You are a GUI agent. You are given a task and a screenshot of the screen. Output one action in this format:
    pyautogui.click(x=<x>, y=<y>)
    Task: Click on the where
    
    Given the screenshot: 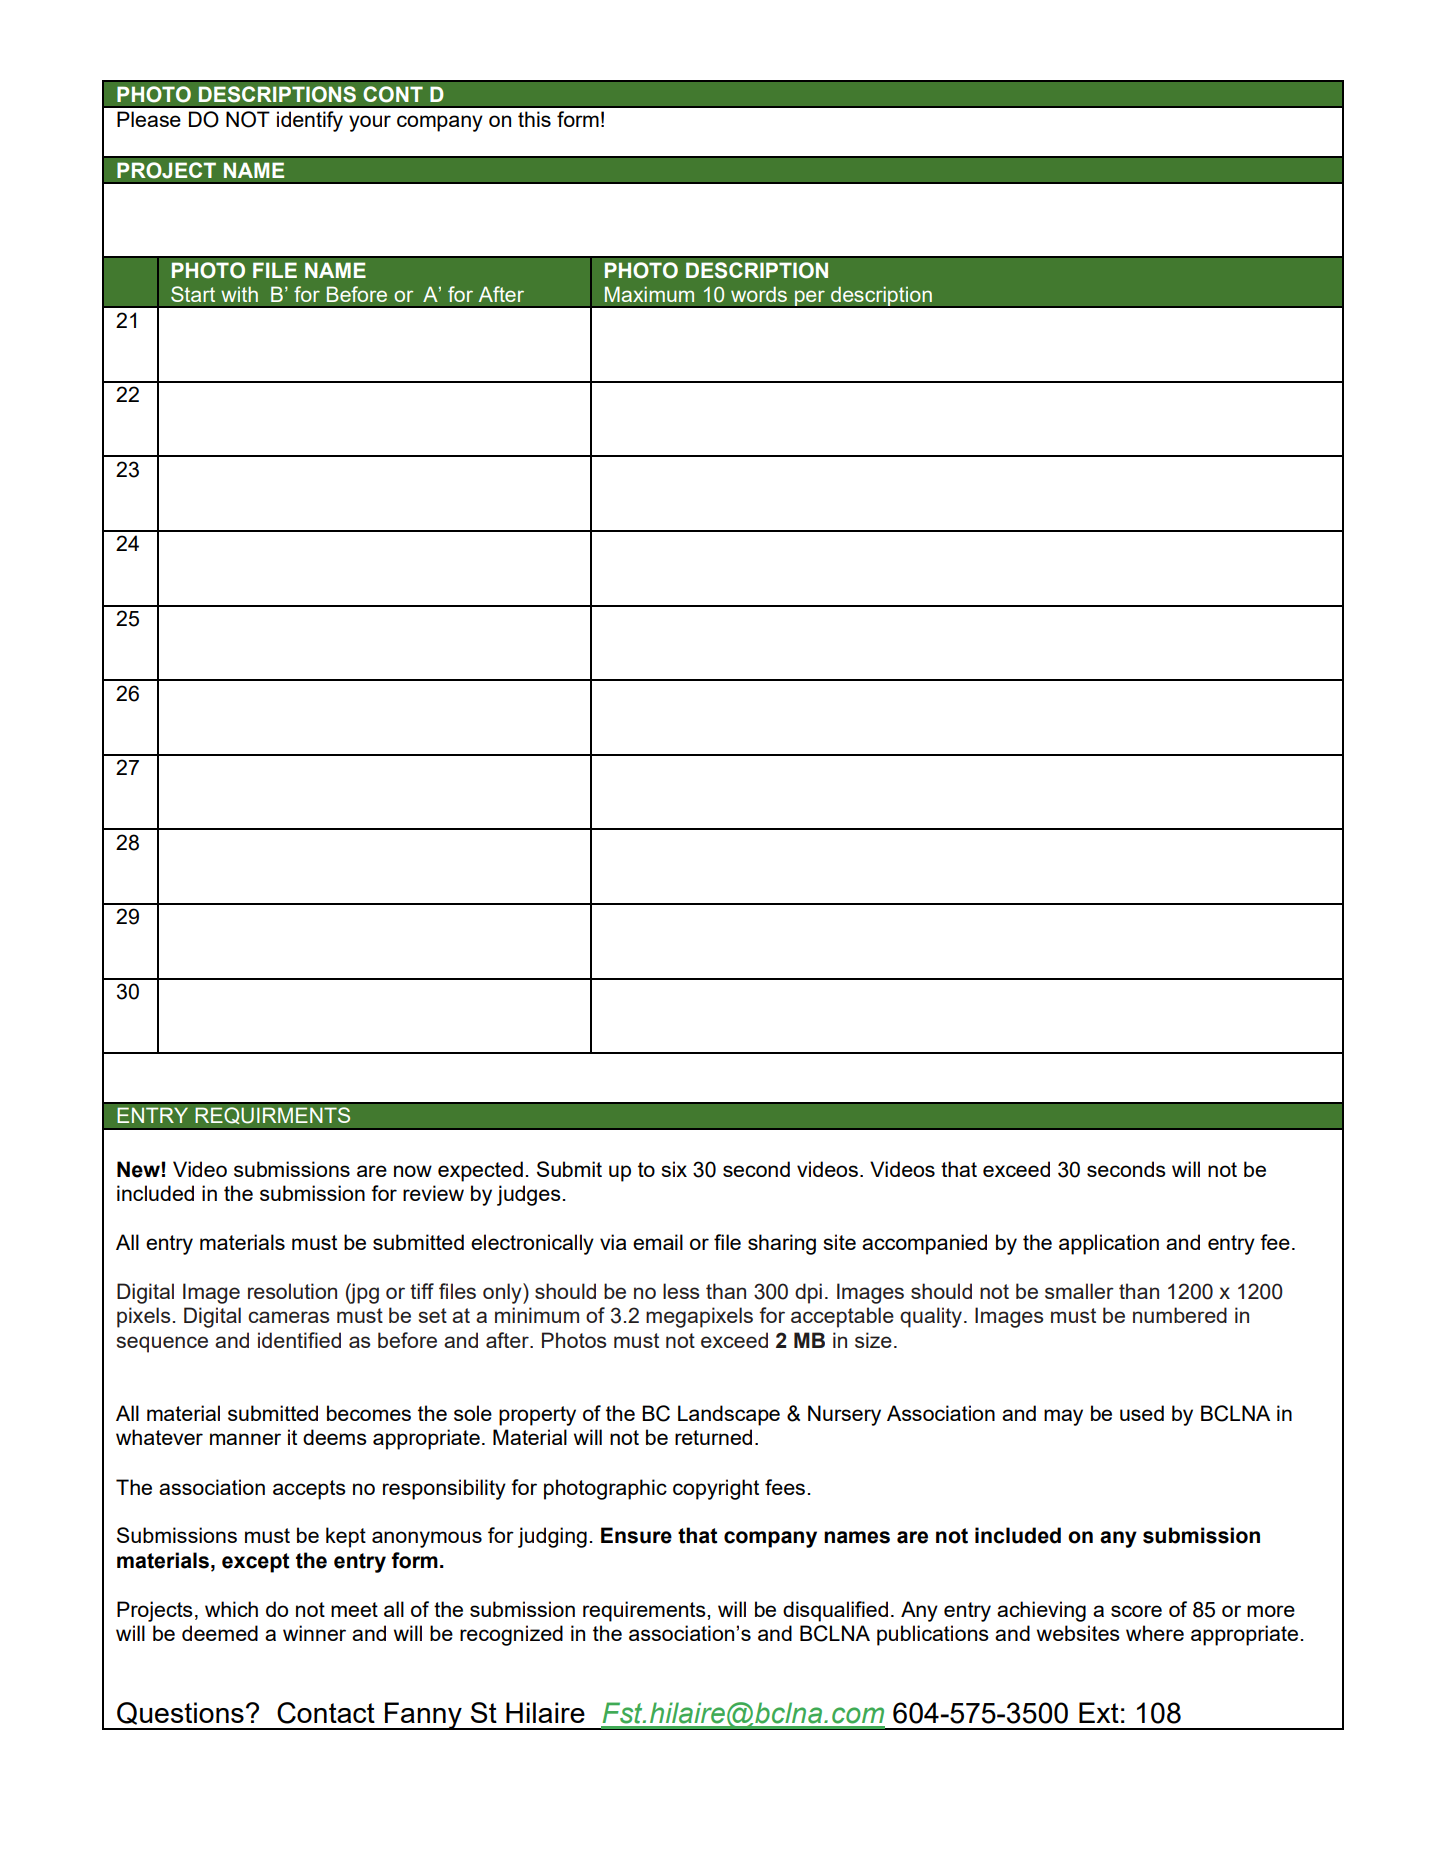 What is the action you would take?
    pyautogui.click(x=1155, y=1633)
